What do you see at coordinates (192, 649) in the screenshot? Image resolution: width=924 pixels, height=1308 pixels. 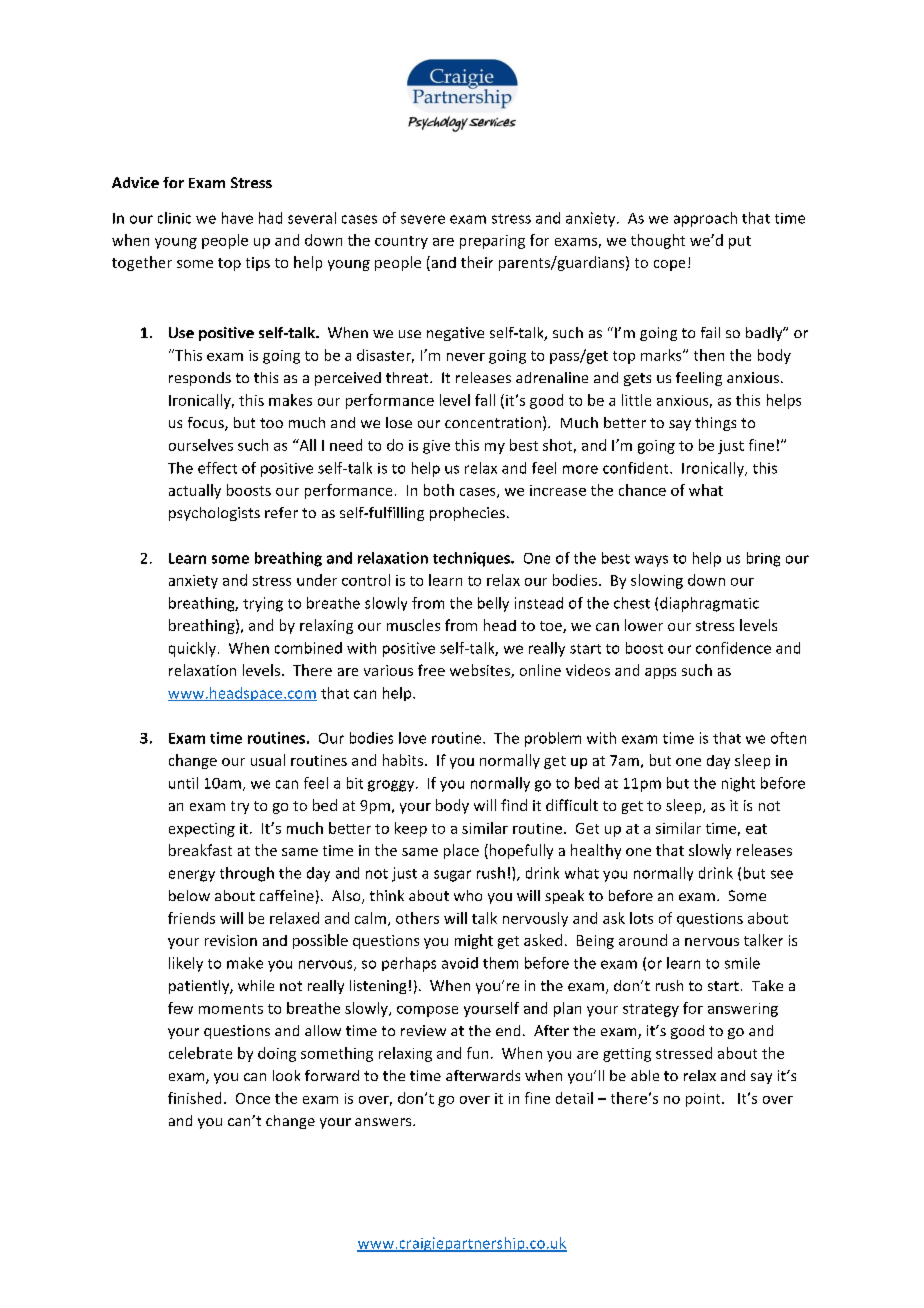 I see `quickly` at bounding box center [192, 649].
